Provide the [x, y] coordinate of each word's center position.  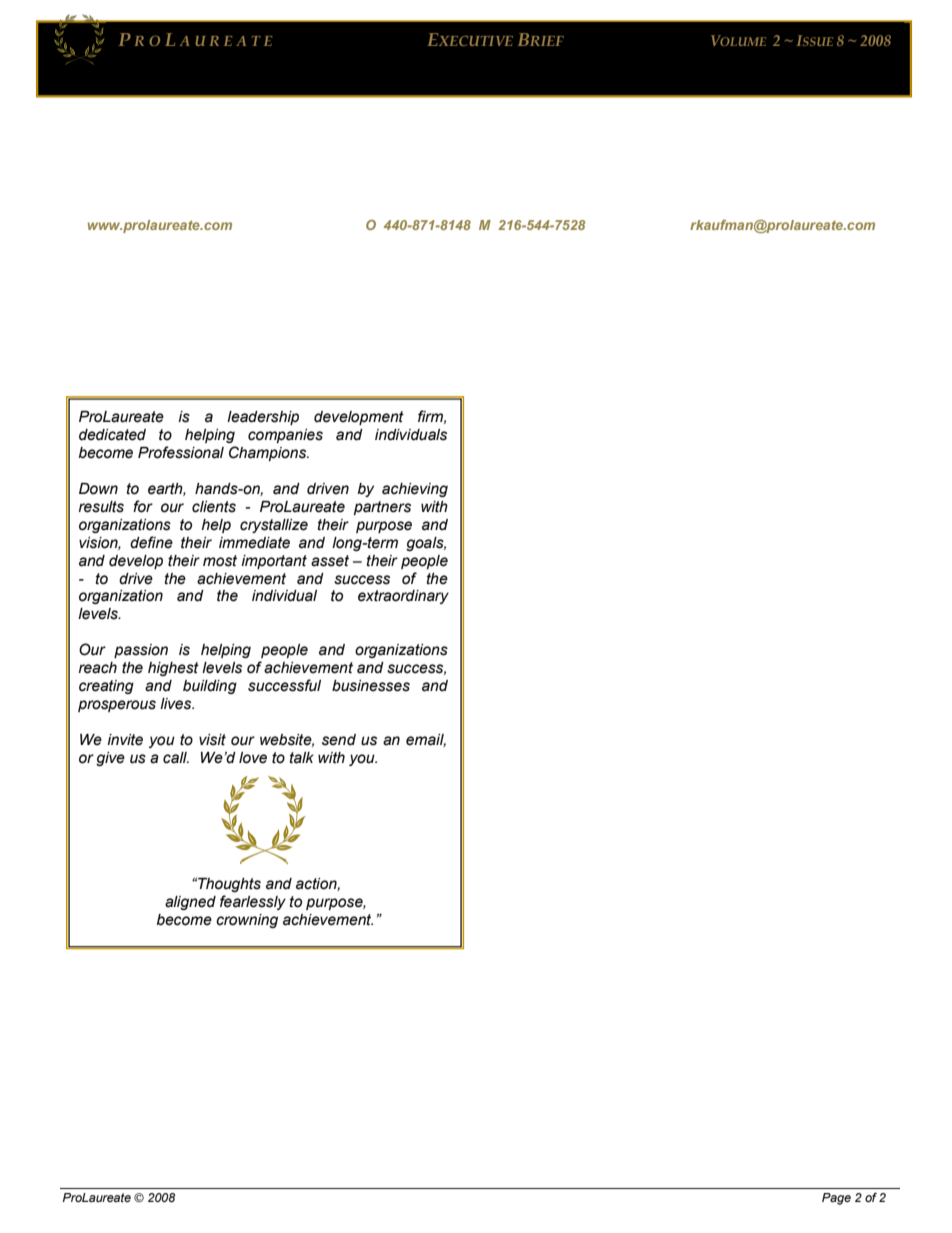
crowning [247, 921]
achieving [415, 490]
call [176, 758]
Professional [181, 452]
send [339, 740]
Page [836, 1199]
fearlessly [253, 902]
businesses [371, 686]
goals [426, 544]
